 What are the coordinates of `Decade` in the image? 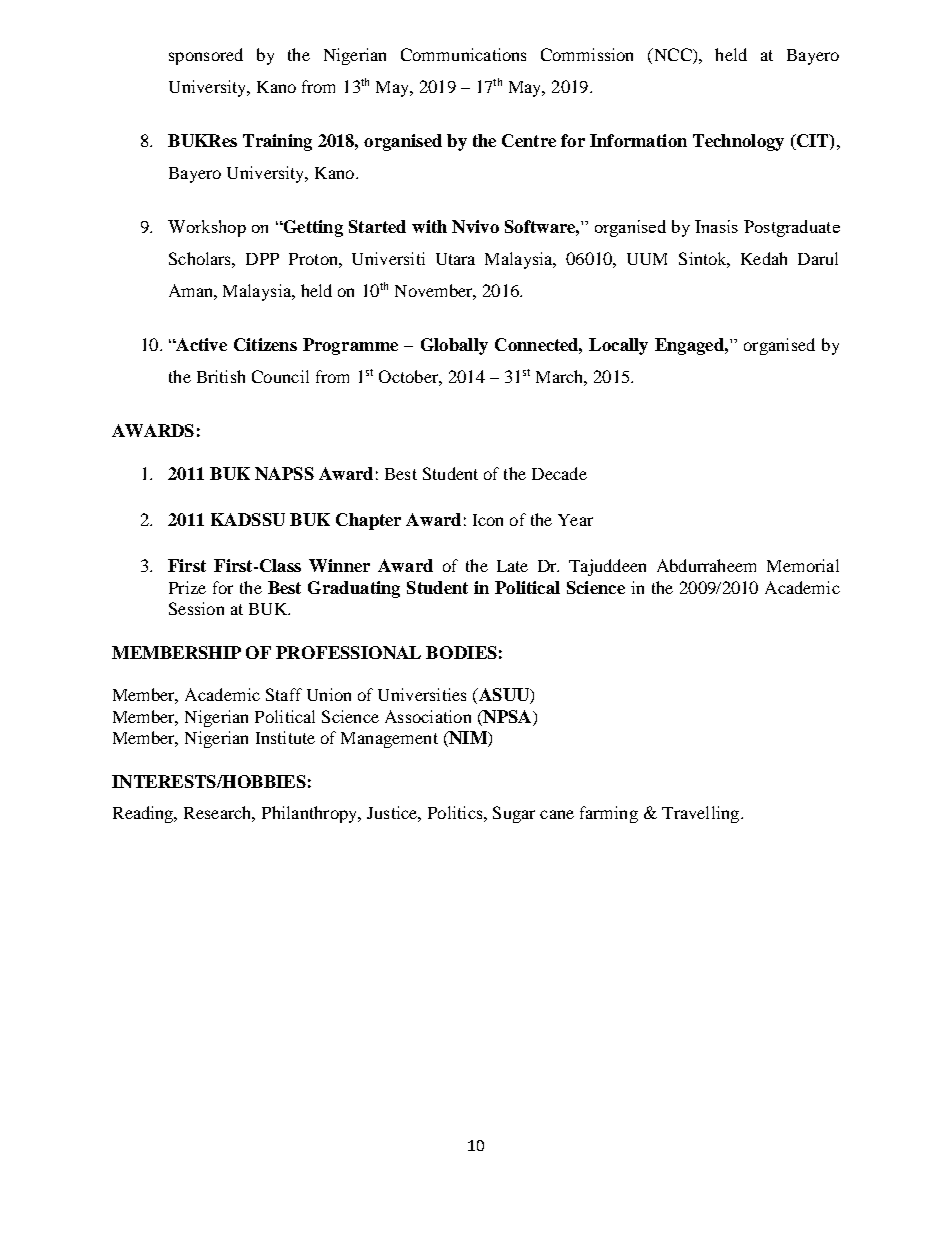 It's located at (559, 473).
